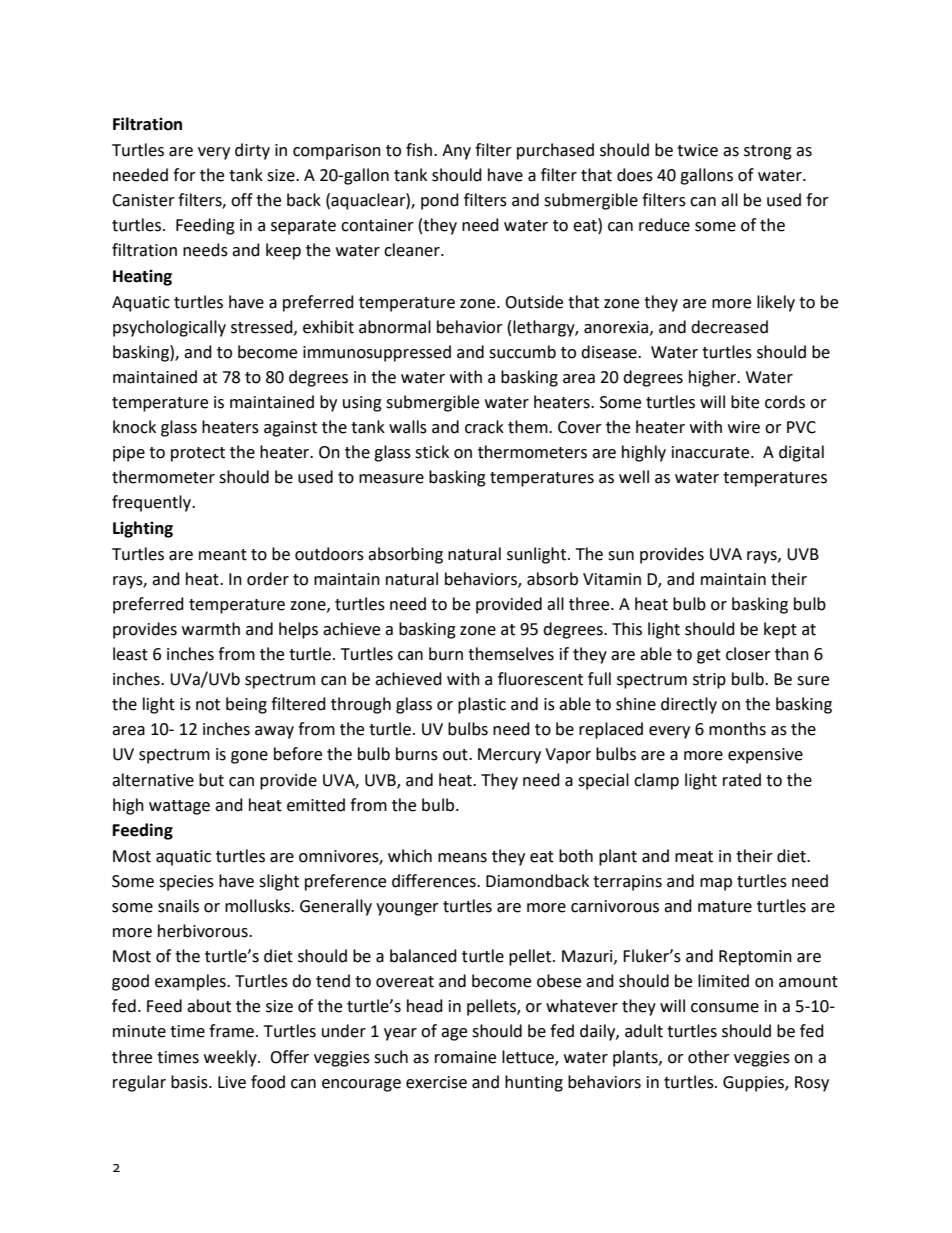 This screenshot has width=952, height=1233. Describe the element at coordinates (252, 151) in the screenshot. I see `dirty` at that location.
